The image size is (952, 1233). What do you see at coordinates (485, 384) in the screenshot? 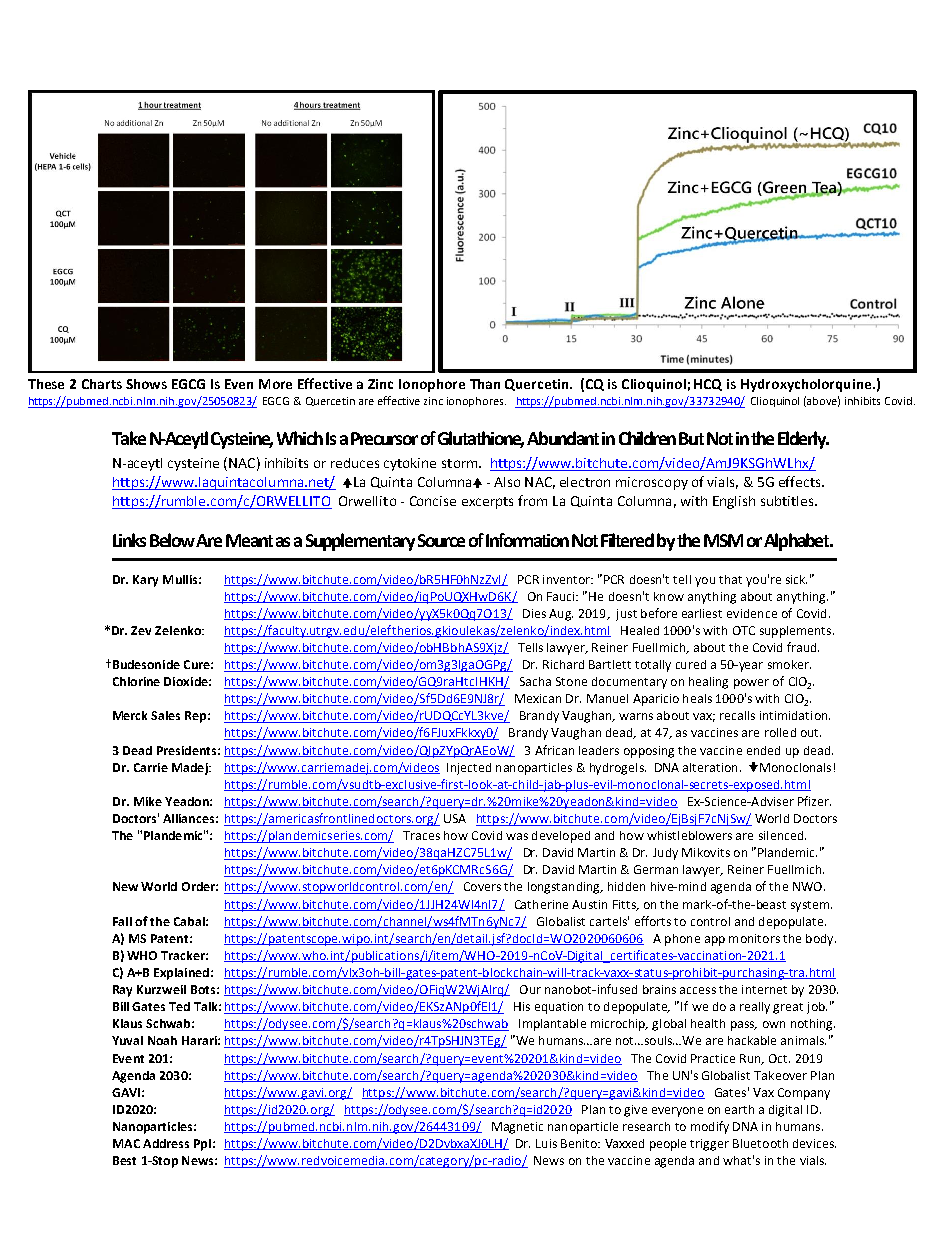
I see `Than` at bounding box center [485, 384].
